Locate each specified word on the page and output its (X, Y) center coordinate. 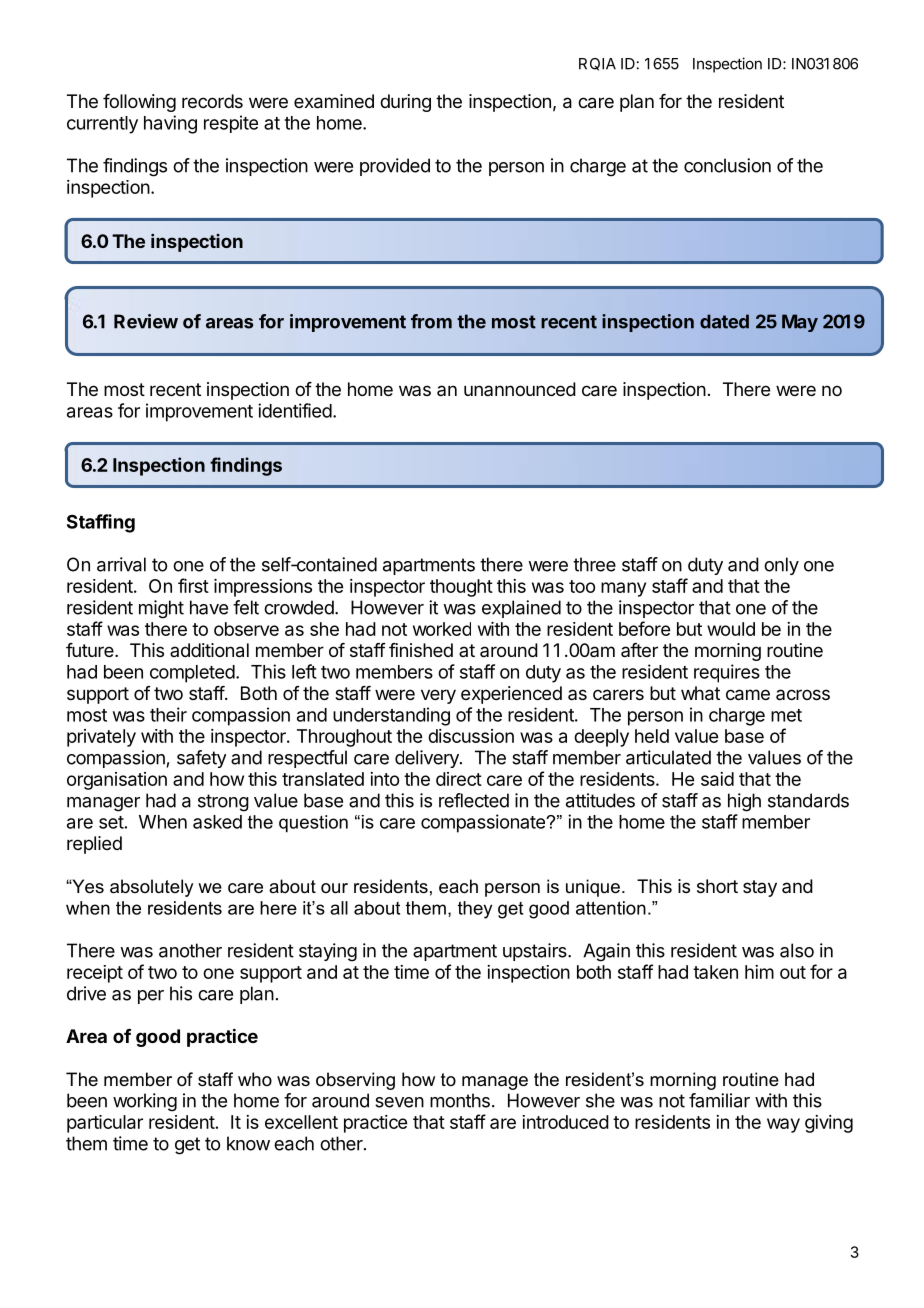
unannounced (520, 389)
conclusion (727, 165)
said (717, 779)
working (145, 1102)
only (781, 566)
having (170, 124)
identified (295, 410)
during (405, 103)
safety (201, 759)
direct (459, 779)
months (460, 1100)
